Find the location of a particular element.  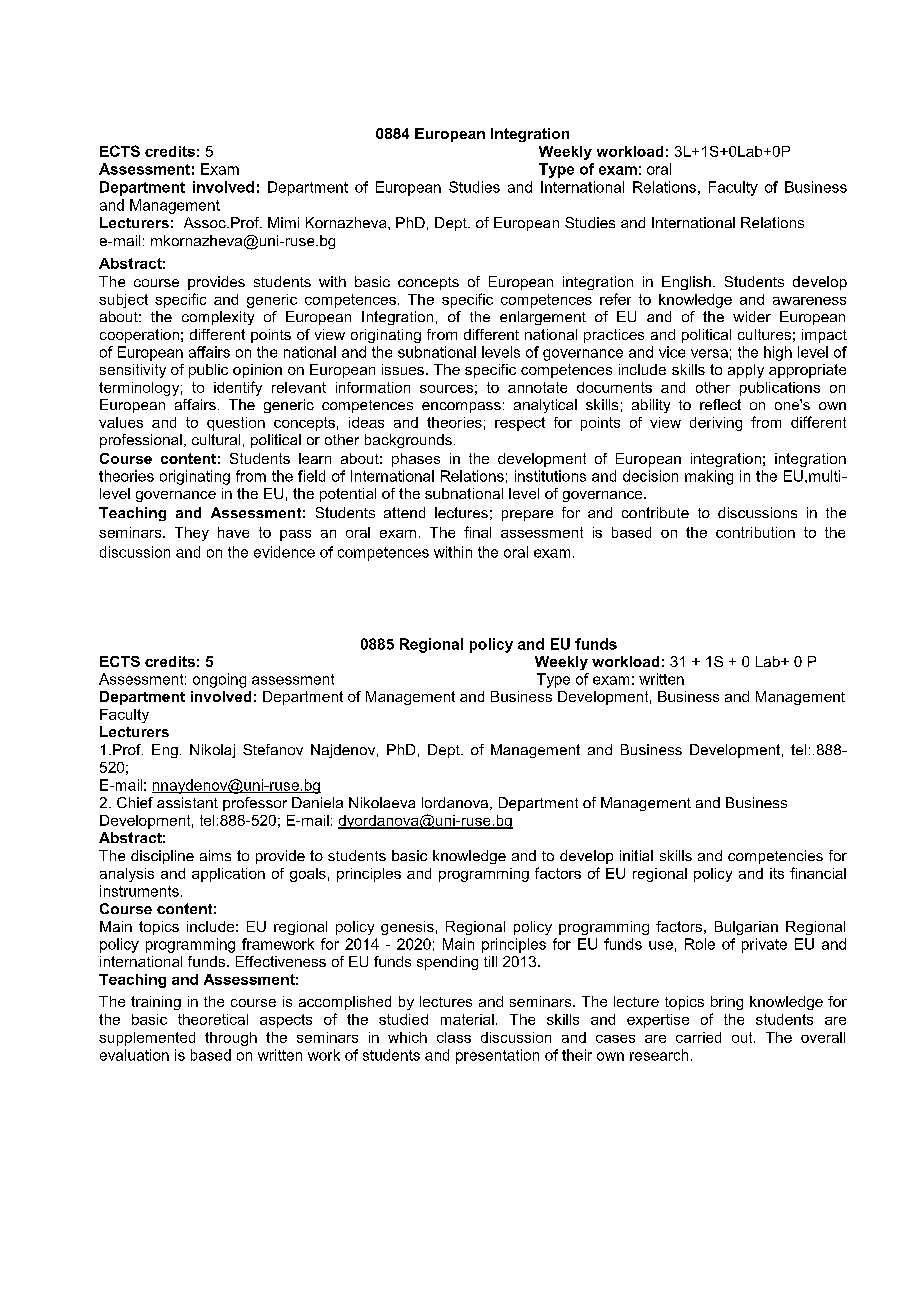

enlargement is located at coordinates (543, 318).
